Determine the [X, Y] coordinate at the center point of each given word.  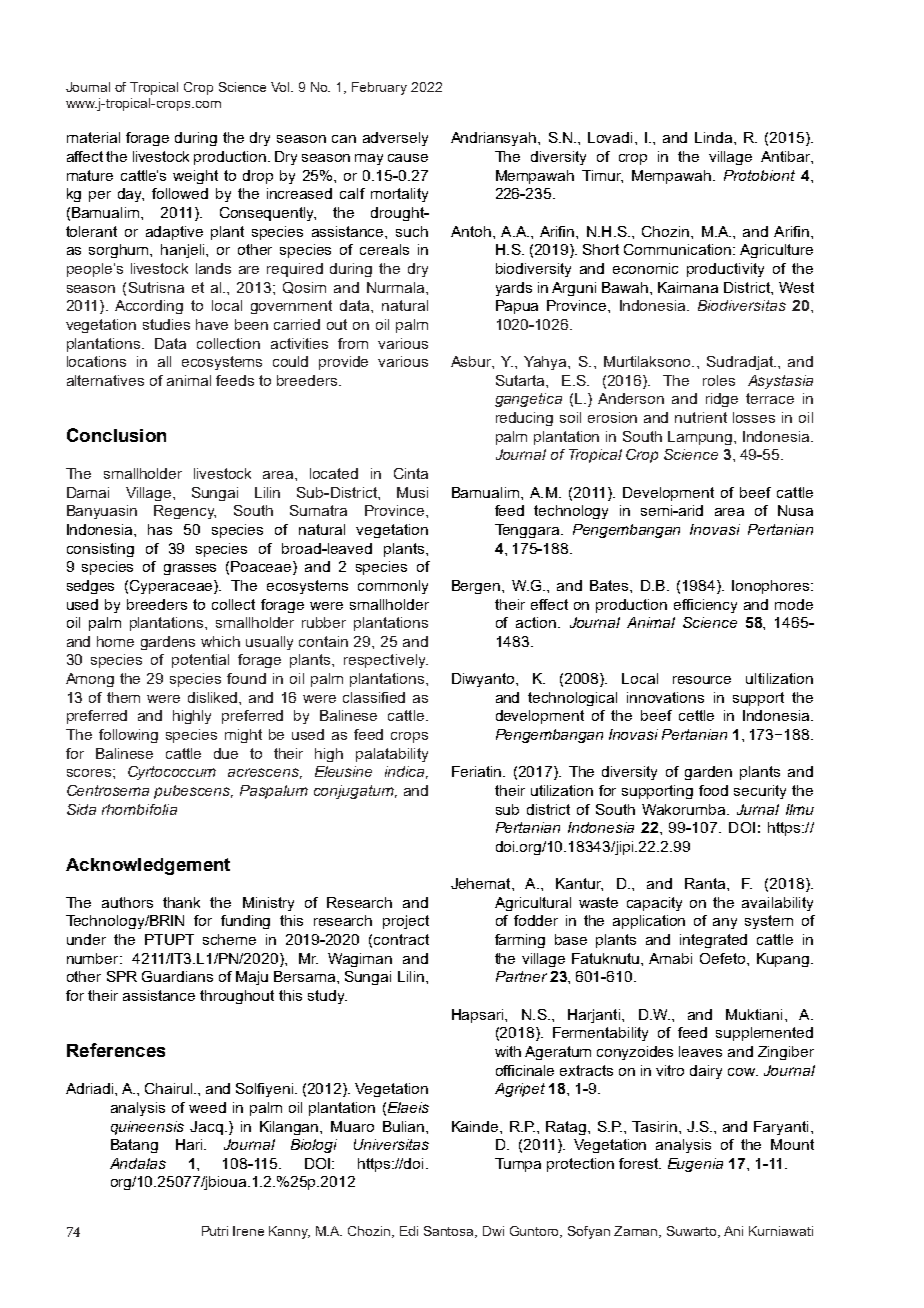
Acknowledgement [148, 866]
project [406, 922]
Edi [409, 1231]
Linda [715, 137]
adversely [395, 139]
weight [195, 177]
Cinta [411, 473]
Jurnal [758, 809]
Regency [185, 512]
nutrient [701, 417]
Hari [190, 1144]
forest [640, 1163]
